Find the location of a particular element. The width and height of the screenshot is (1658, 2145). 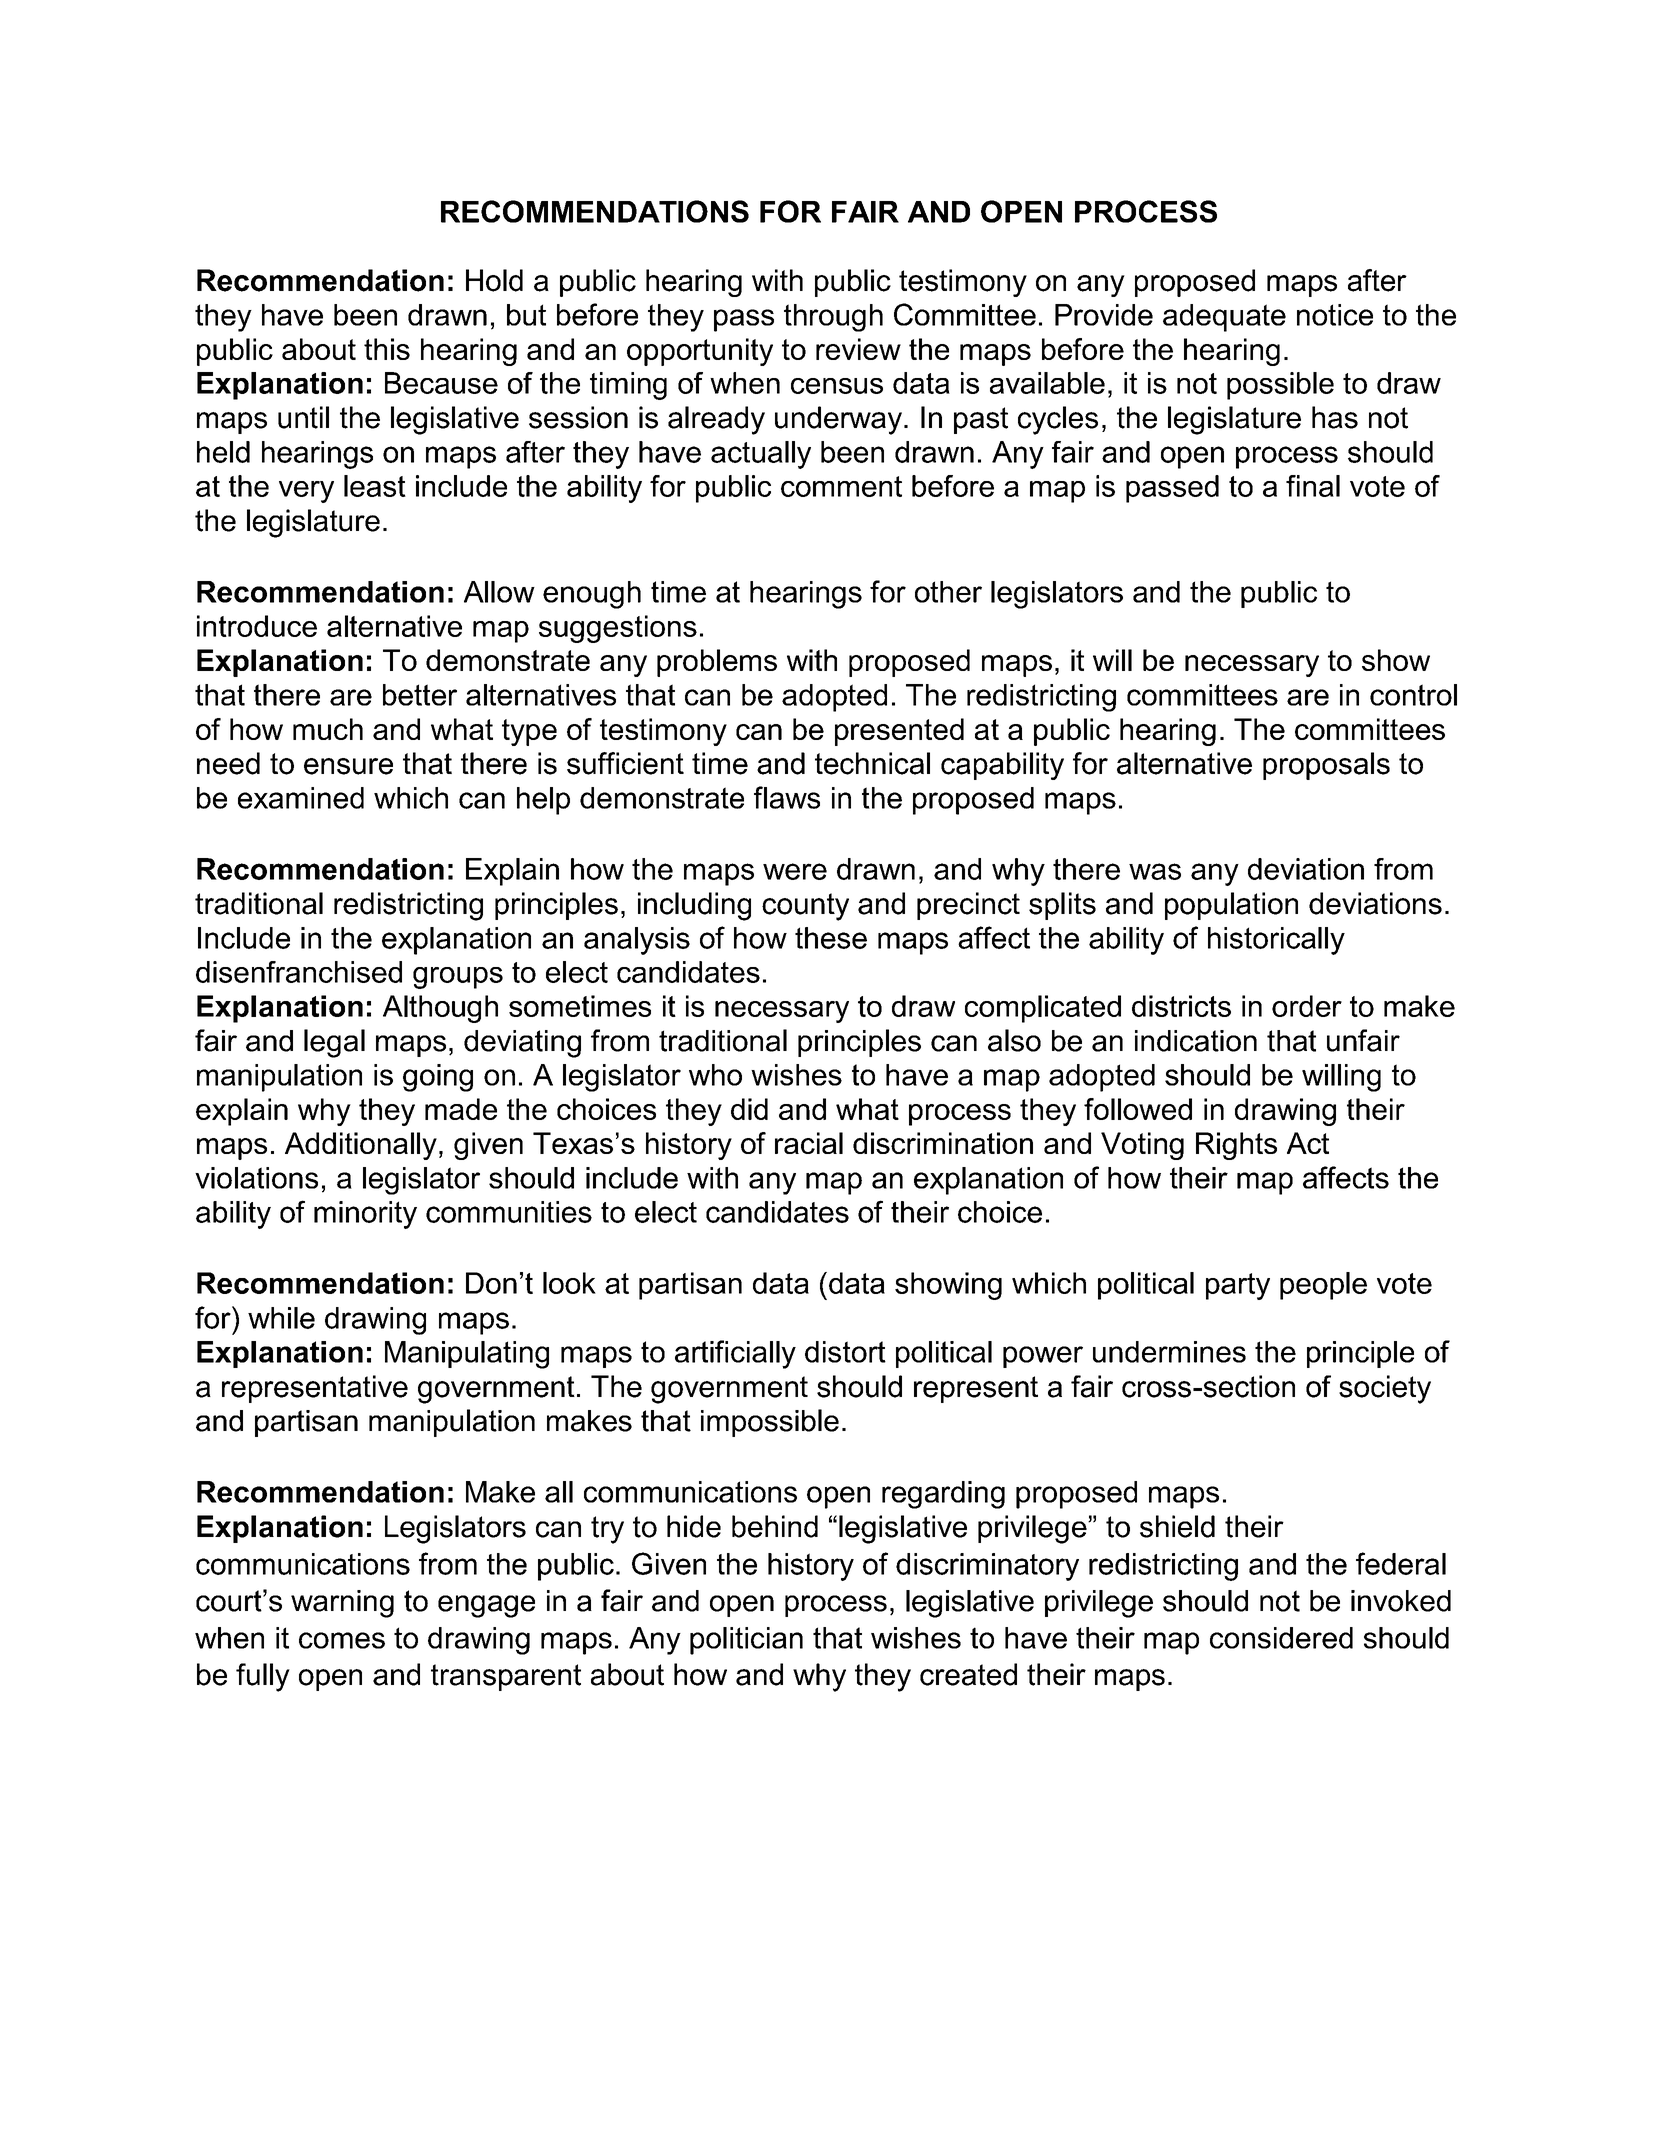

order is located at coordinates (1307, 1006).
